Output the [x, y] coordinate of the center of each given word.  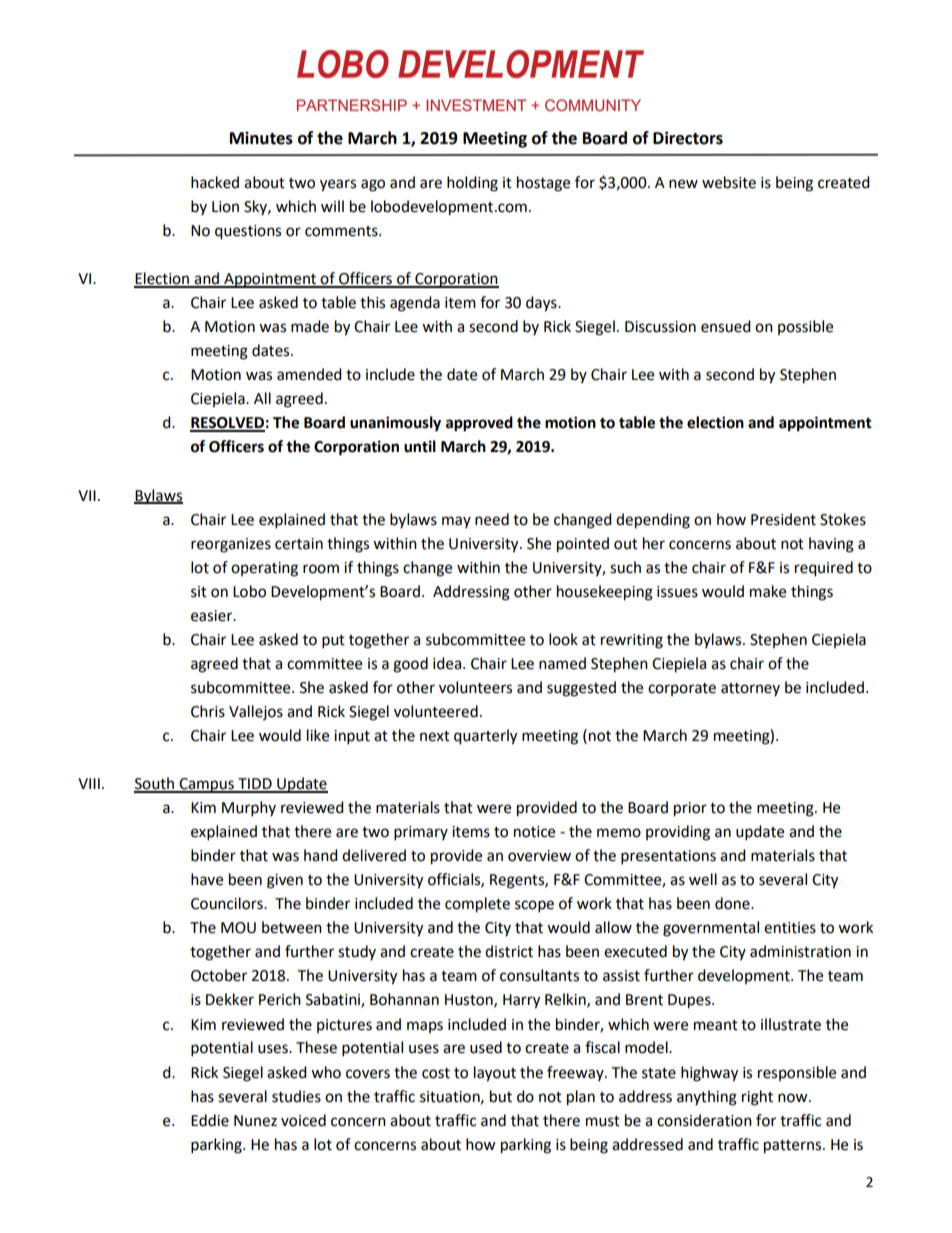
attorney [750, 689]
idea [448, 663]
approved [479, 424]
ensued [726, 326]
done [733, 903]
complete [477, 905]
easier [213, 616]
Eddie [210, 1120]
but [501, 1096]
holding [472, 184]
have [207, 879]
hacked [215, 182]
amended [309, 374]
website [729, 182]
